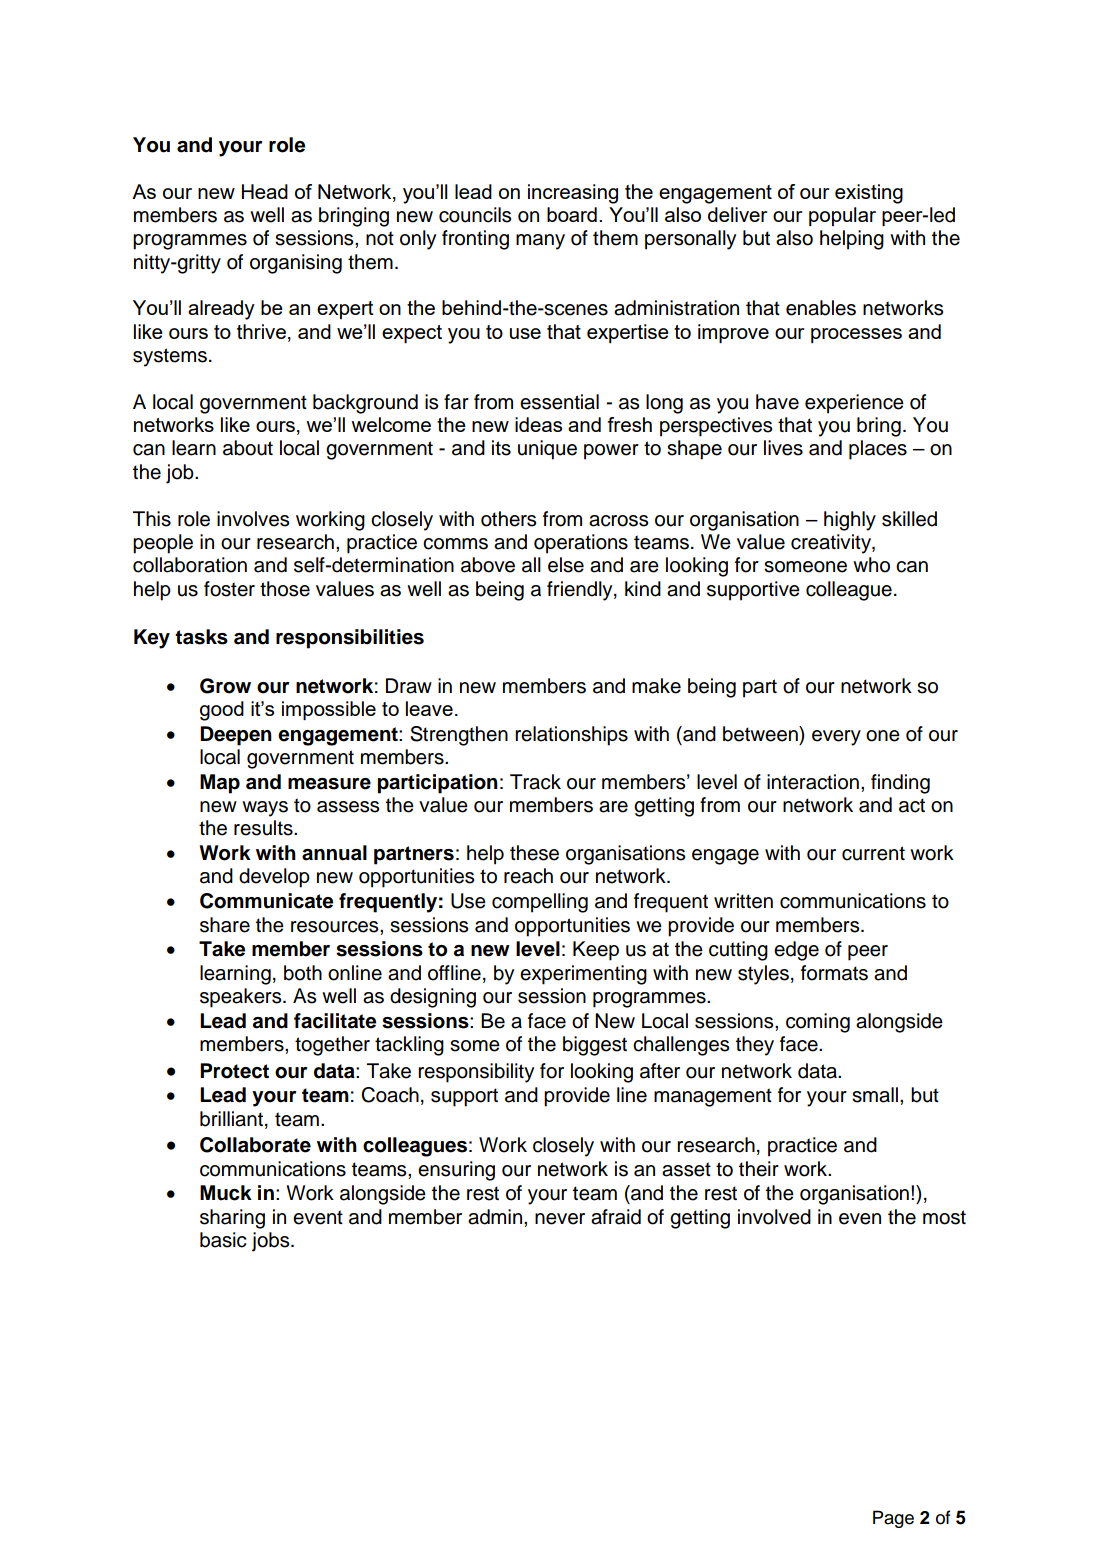  I want to click on jobs, so click(272, 1242).
